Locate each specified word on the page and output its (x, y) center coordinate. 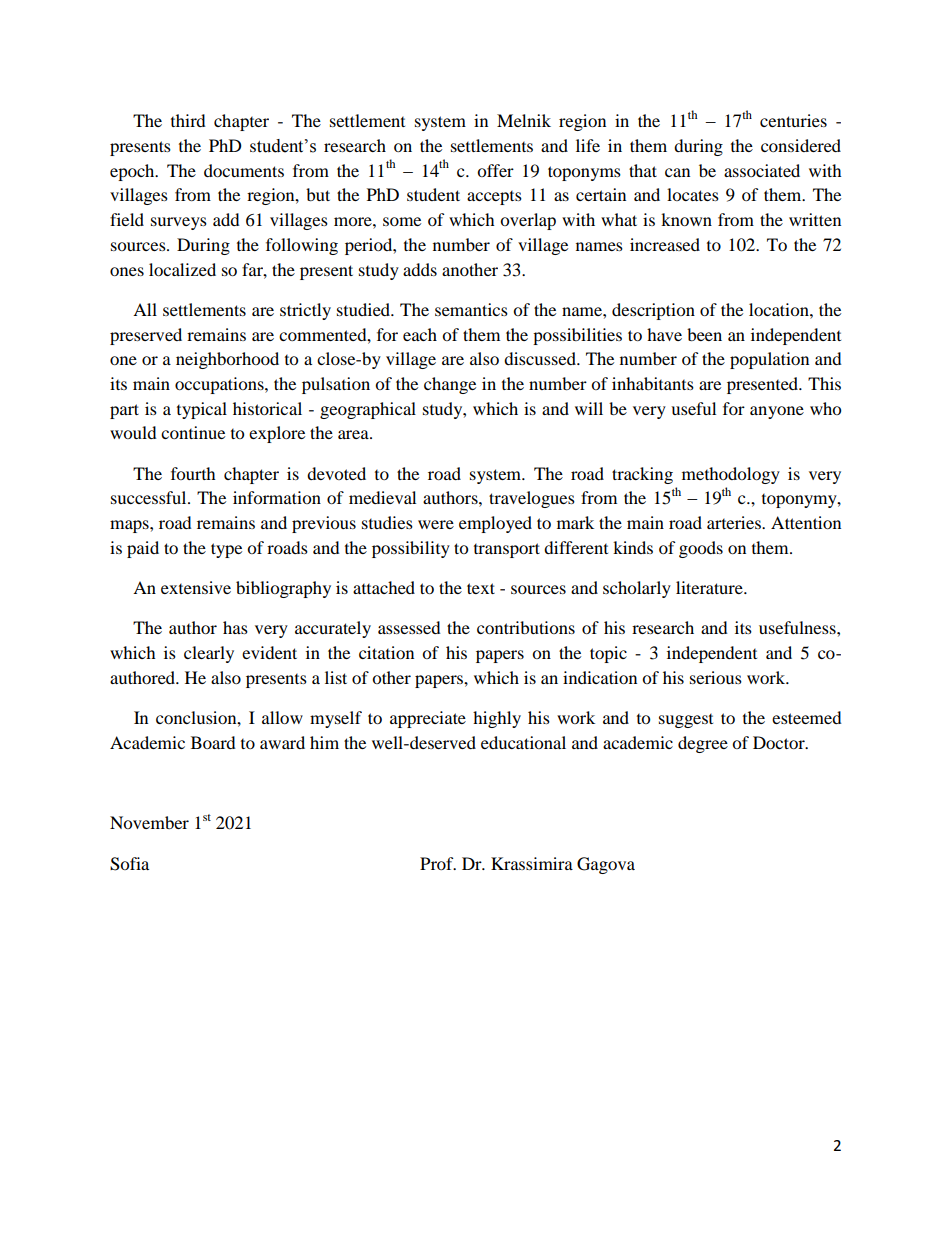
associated (762, 170)
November (149, 822)
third (188, 120)
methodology (731, 475)
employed (495, 524)
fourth (193, 473)
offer (495, 170)
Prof (438, 863)
